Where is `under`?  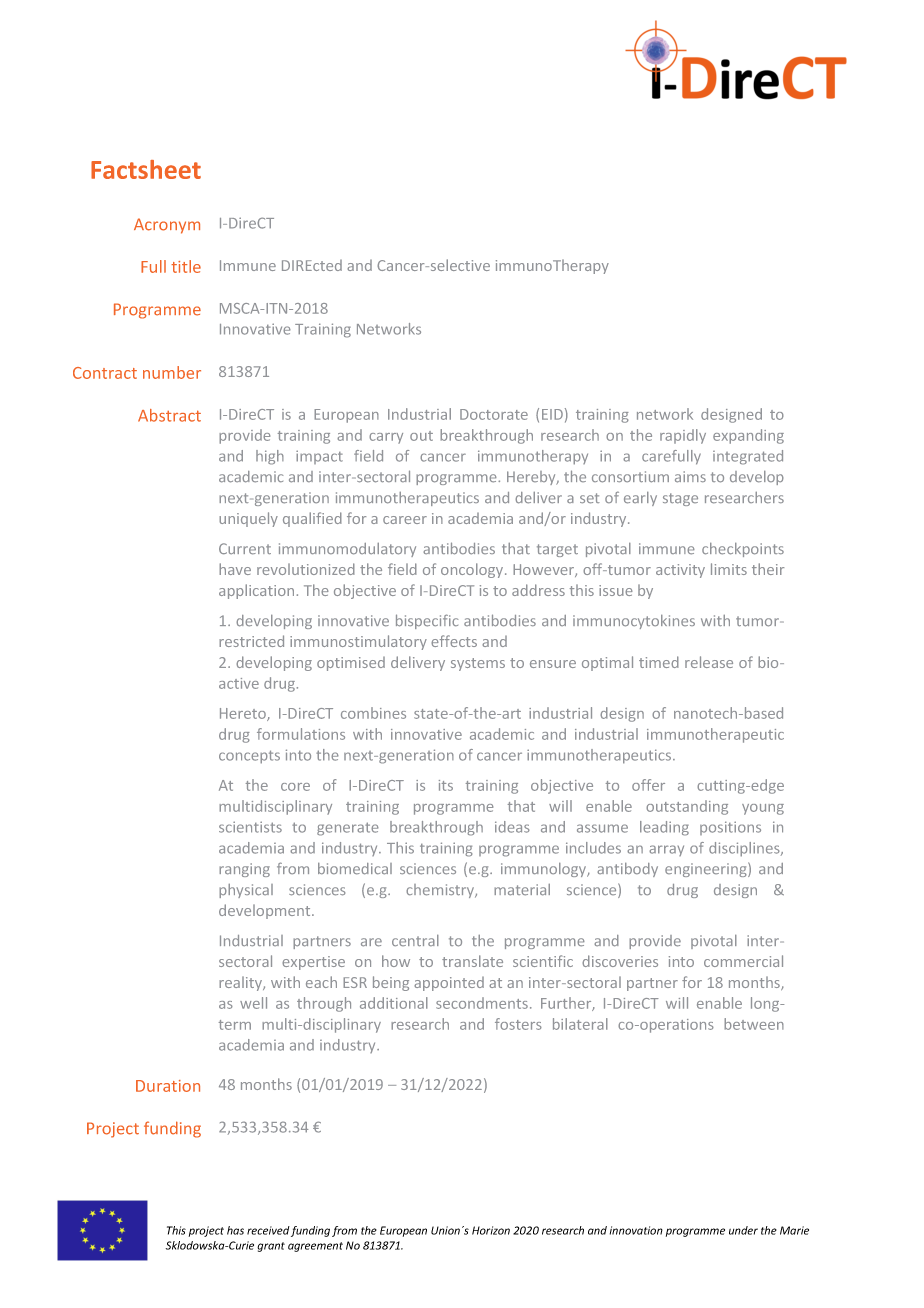 under is located at coordinates (743, 1230).
